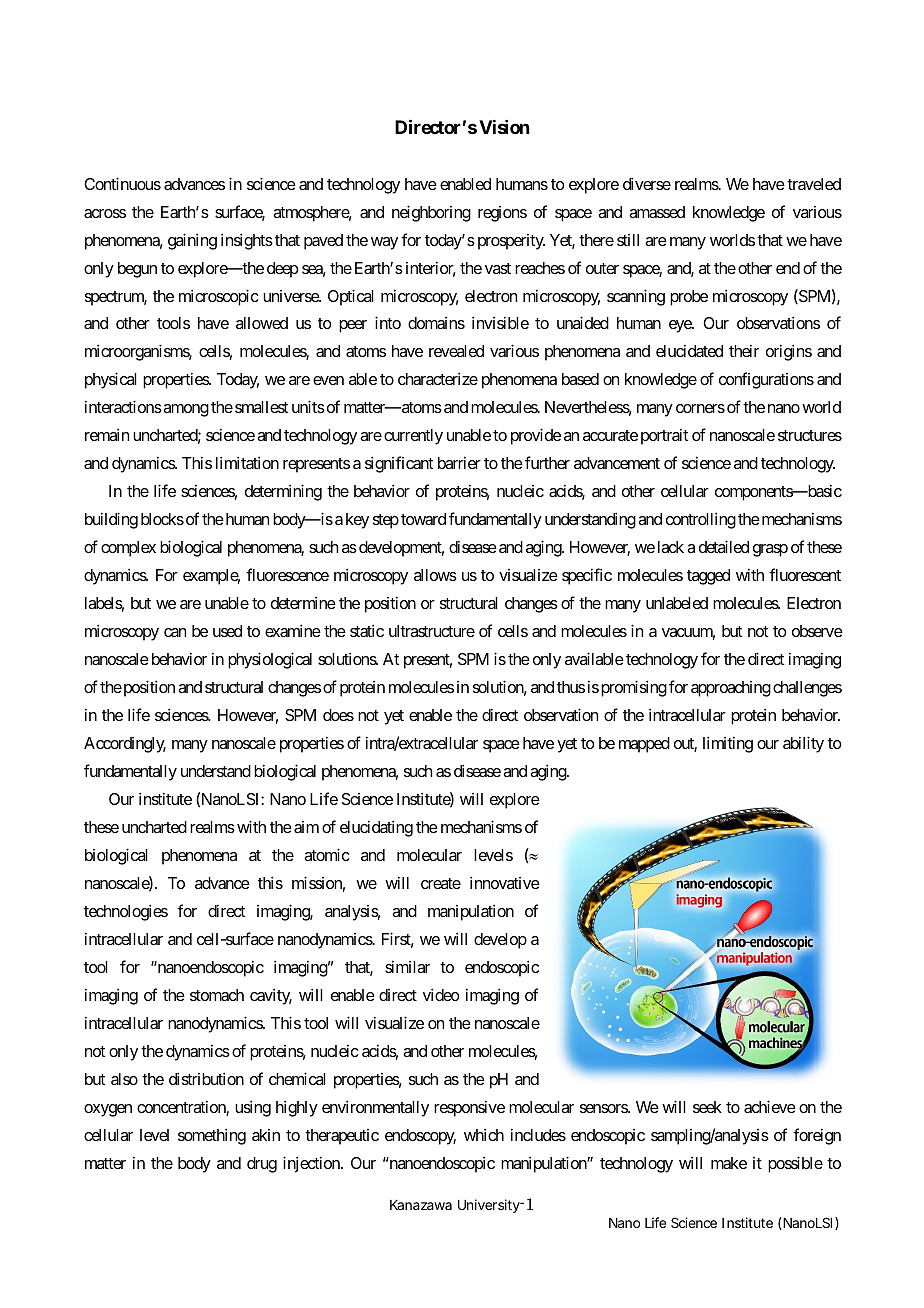 Image resolution: width=924 pixels, height=1308 pixels. I want to click on determining, so click(283, 492).
